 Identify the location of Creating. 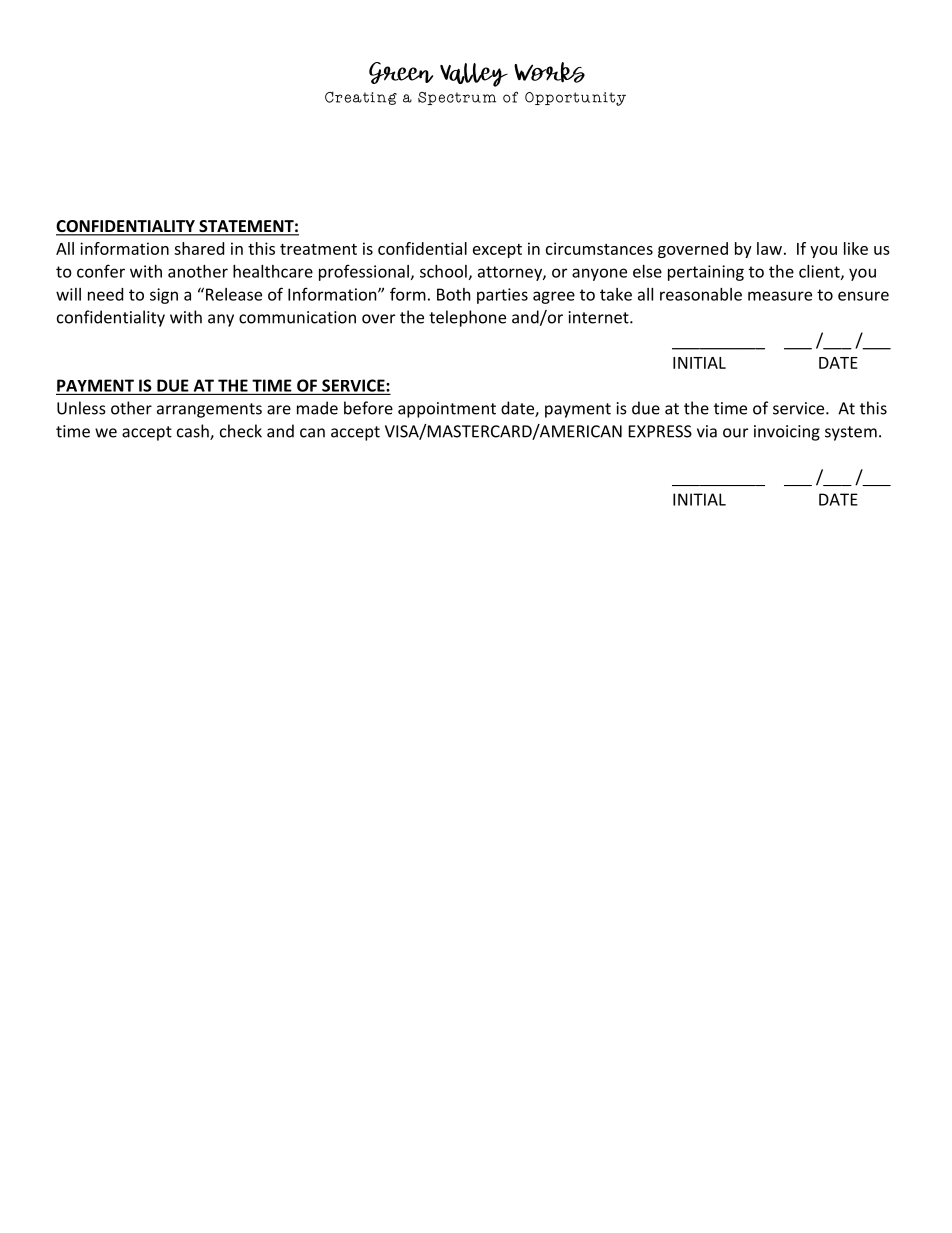
(361, 98).
